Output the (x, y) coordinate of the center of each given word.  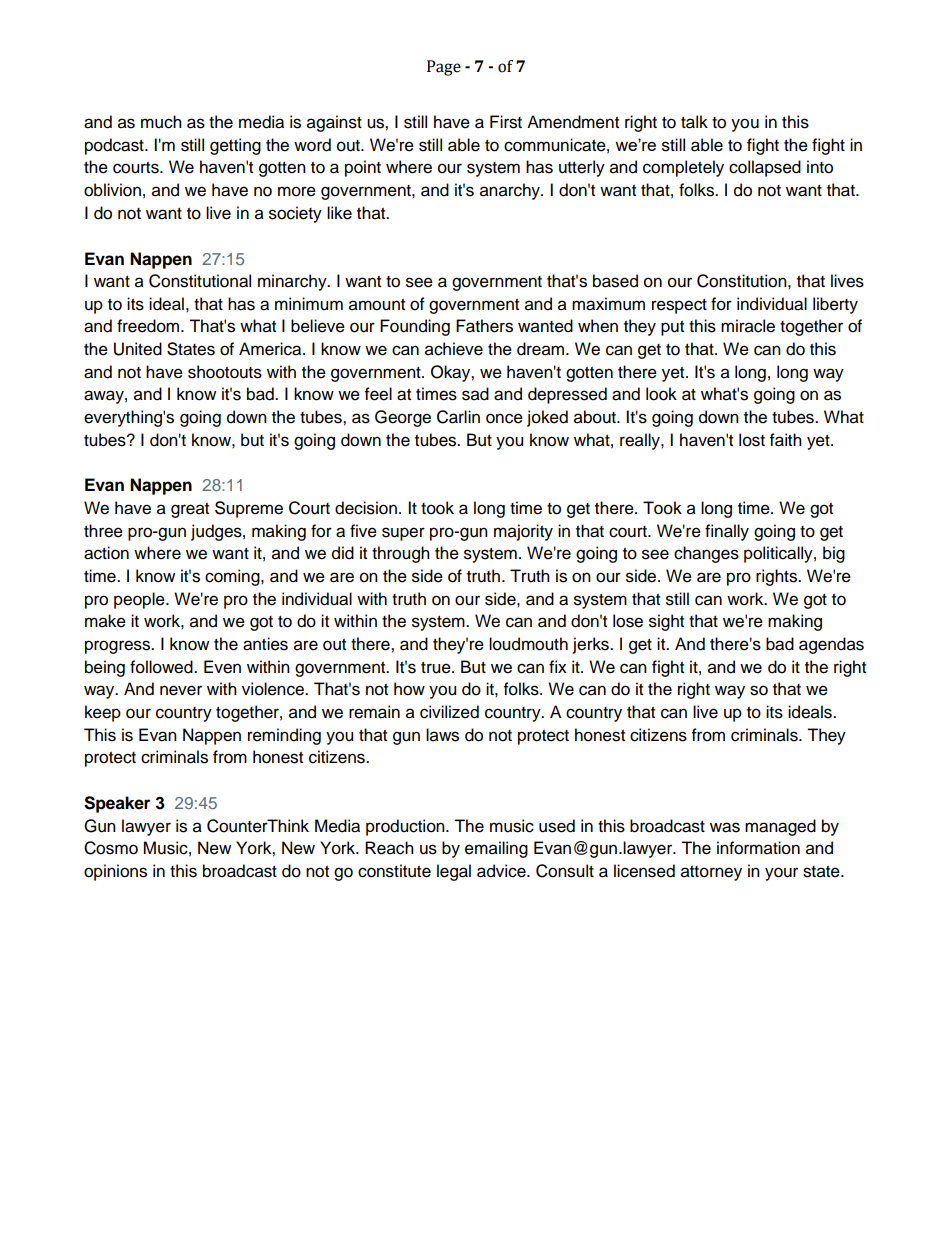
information (758, 848)
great (190, 510)
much (161, 122)
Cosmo (111, 848)
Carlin (458, 417)
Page (444, 68)
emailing (496, 849)
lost (752, 440)
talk (694, 122)
